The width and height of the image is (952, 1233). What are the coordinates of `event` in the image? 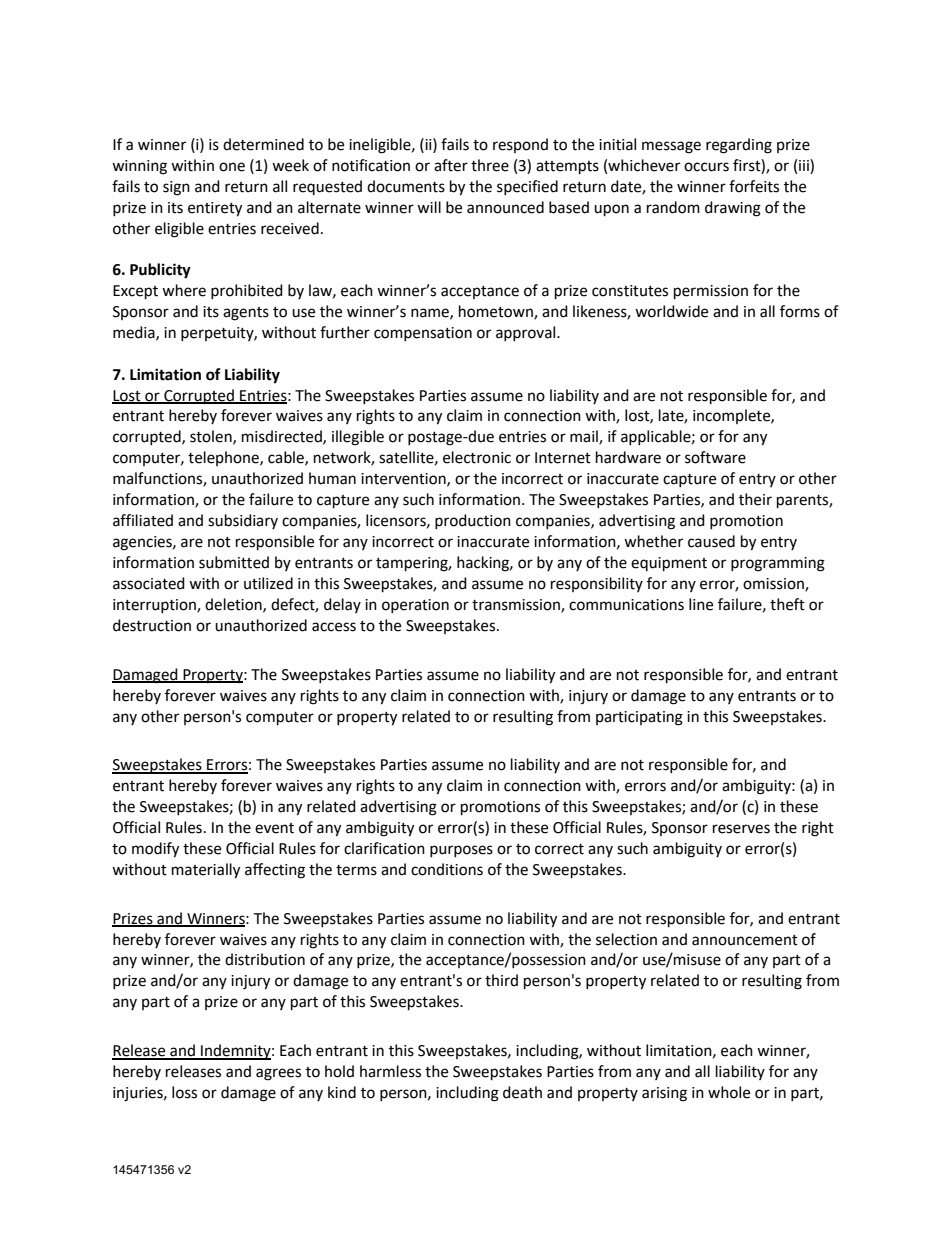 It's located at (274, 828).
